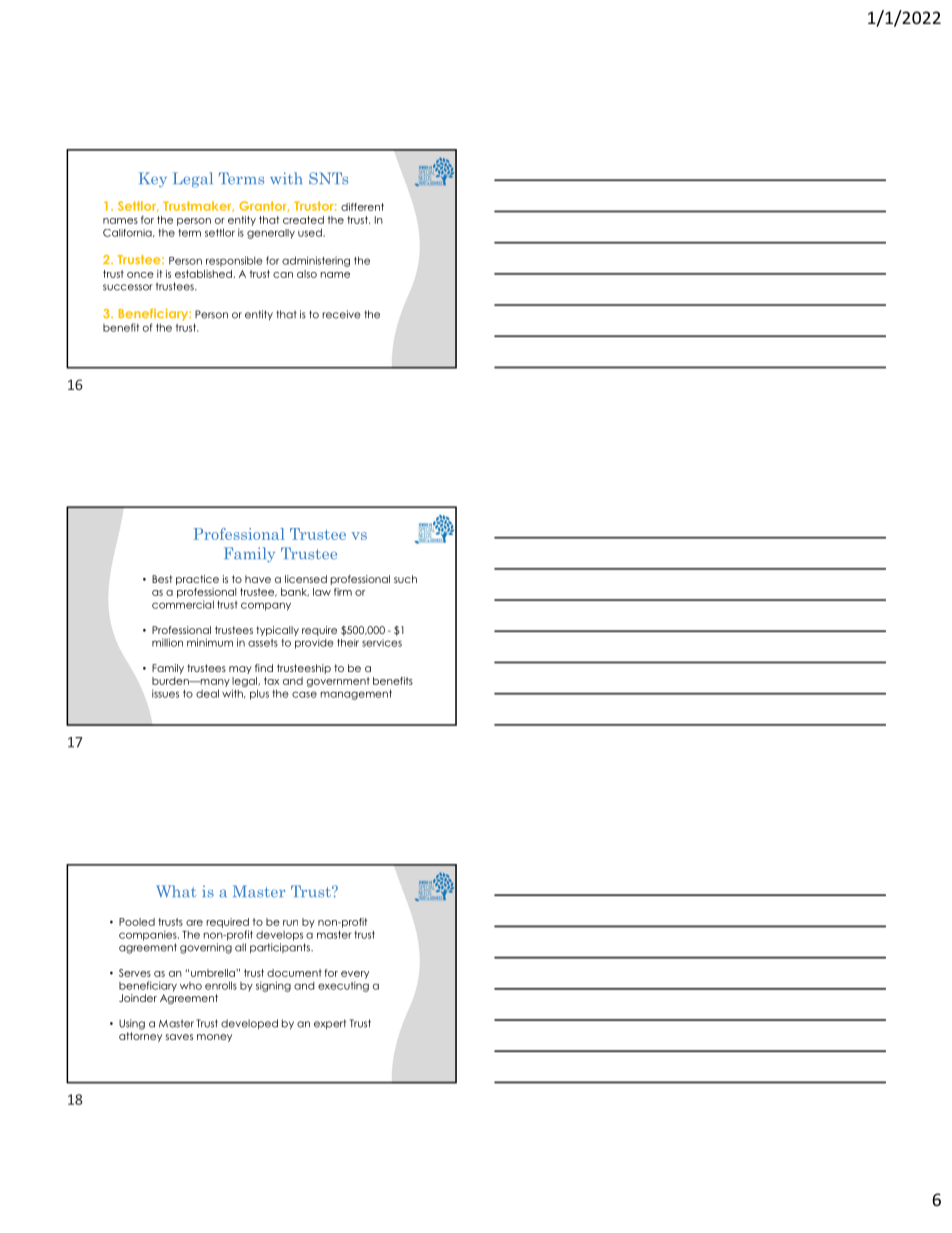 The height and width of the image is (1233, 952). I want to click on Key, so click(153, 179).
